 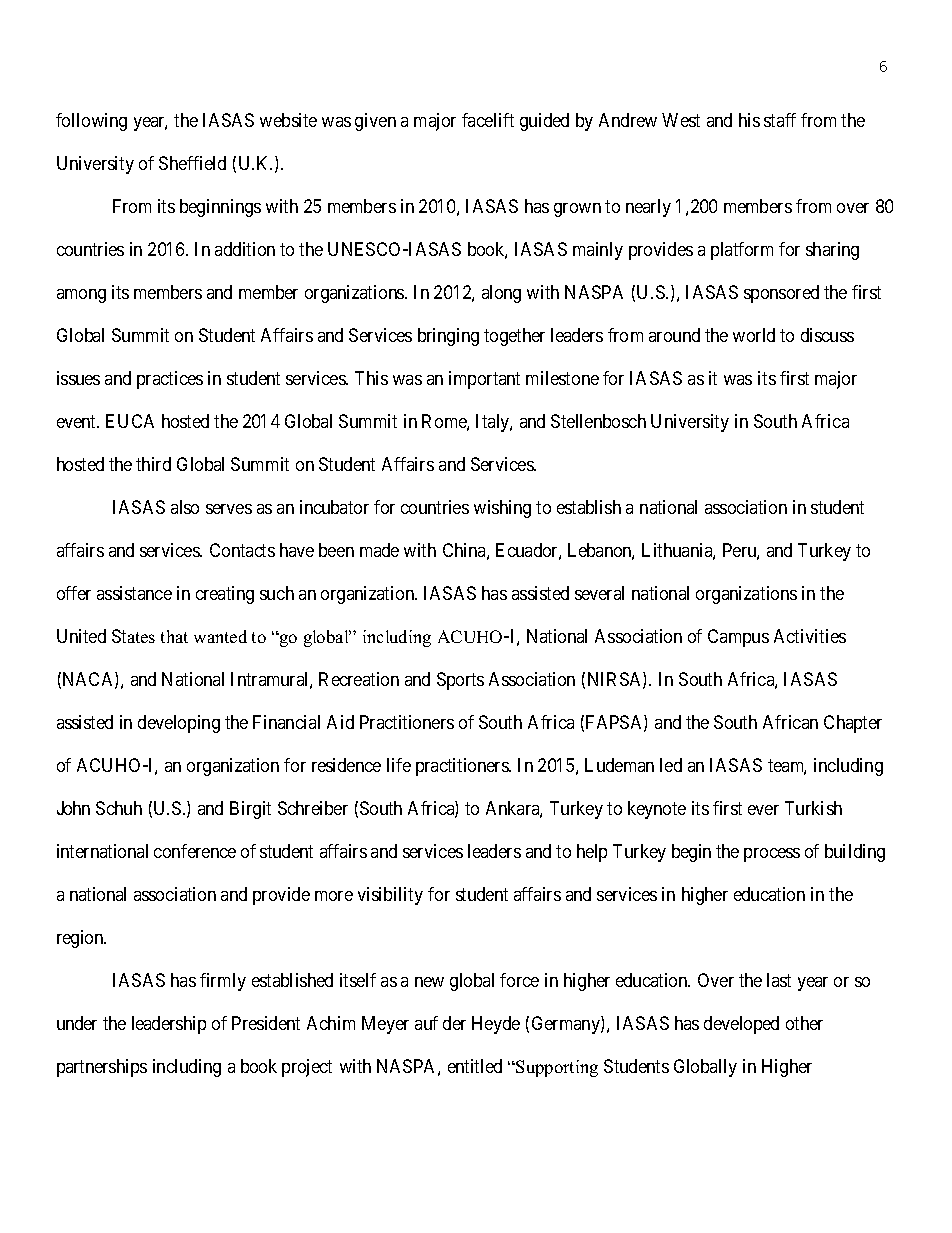 I want to click on staff, so click(x=780, y=120).
